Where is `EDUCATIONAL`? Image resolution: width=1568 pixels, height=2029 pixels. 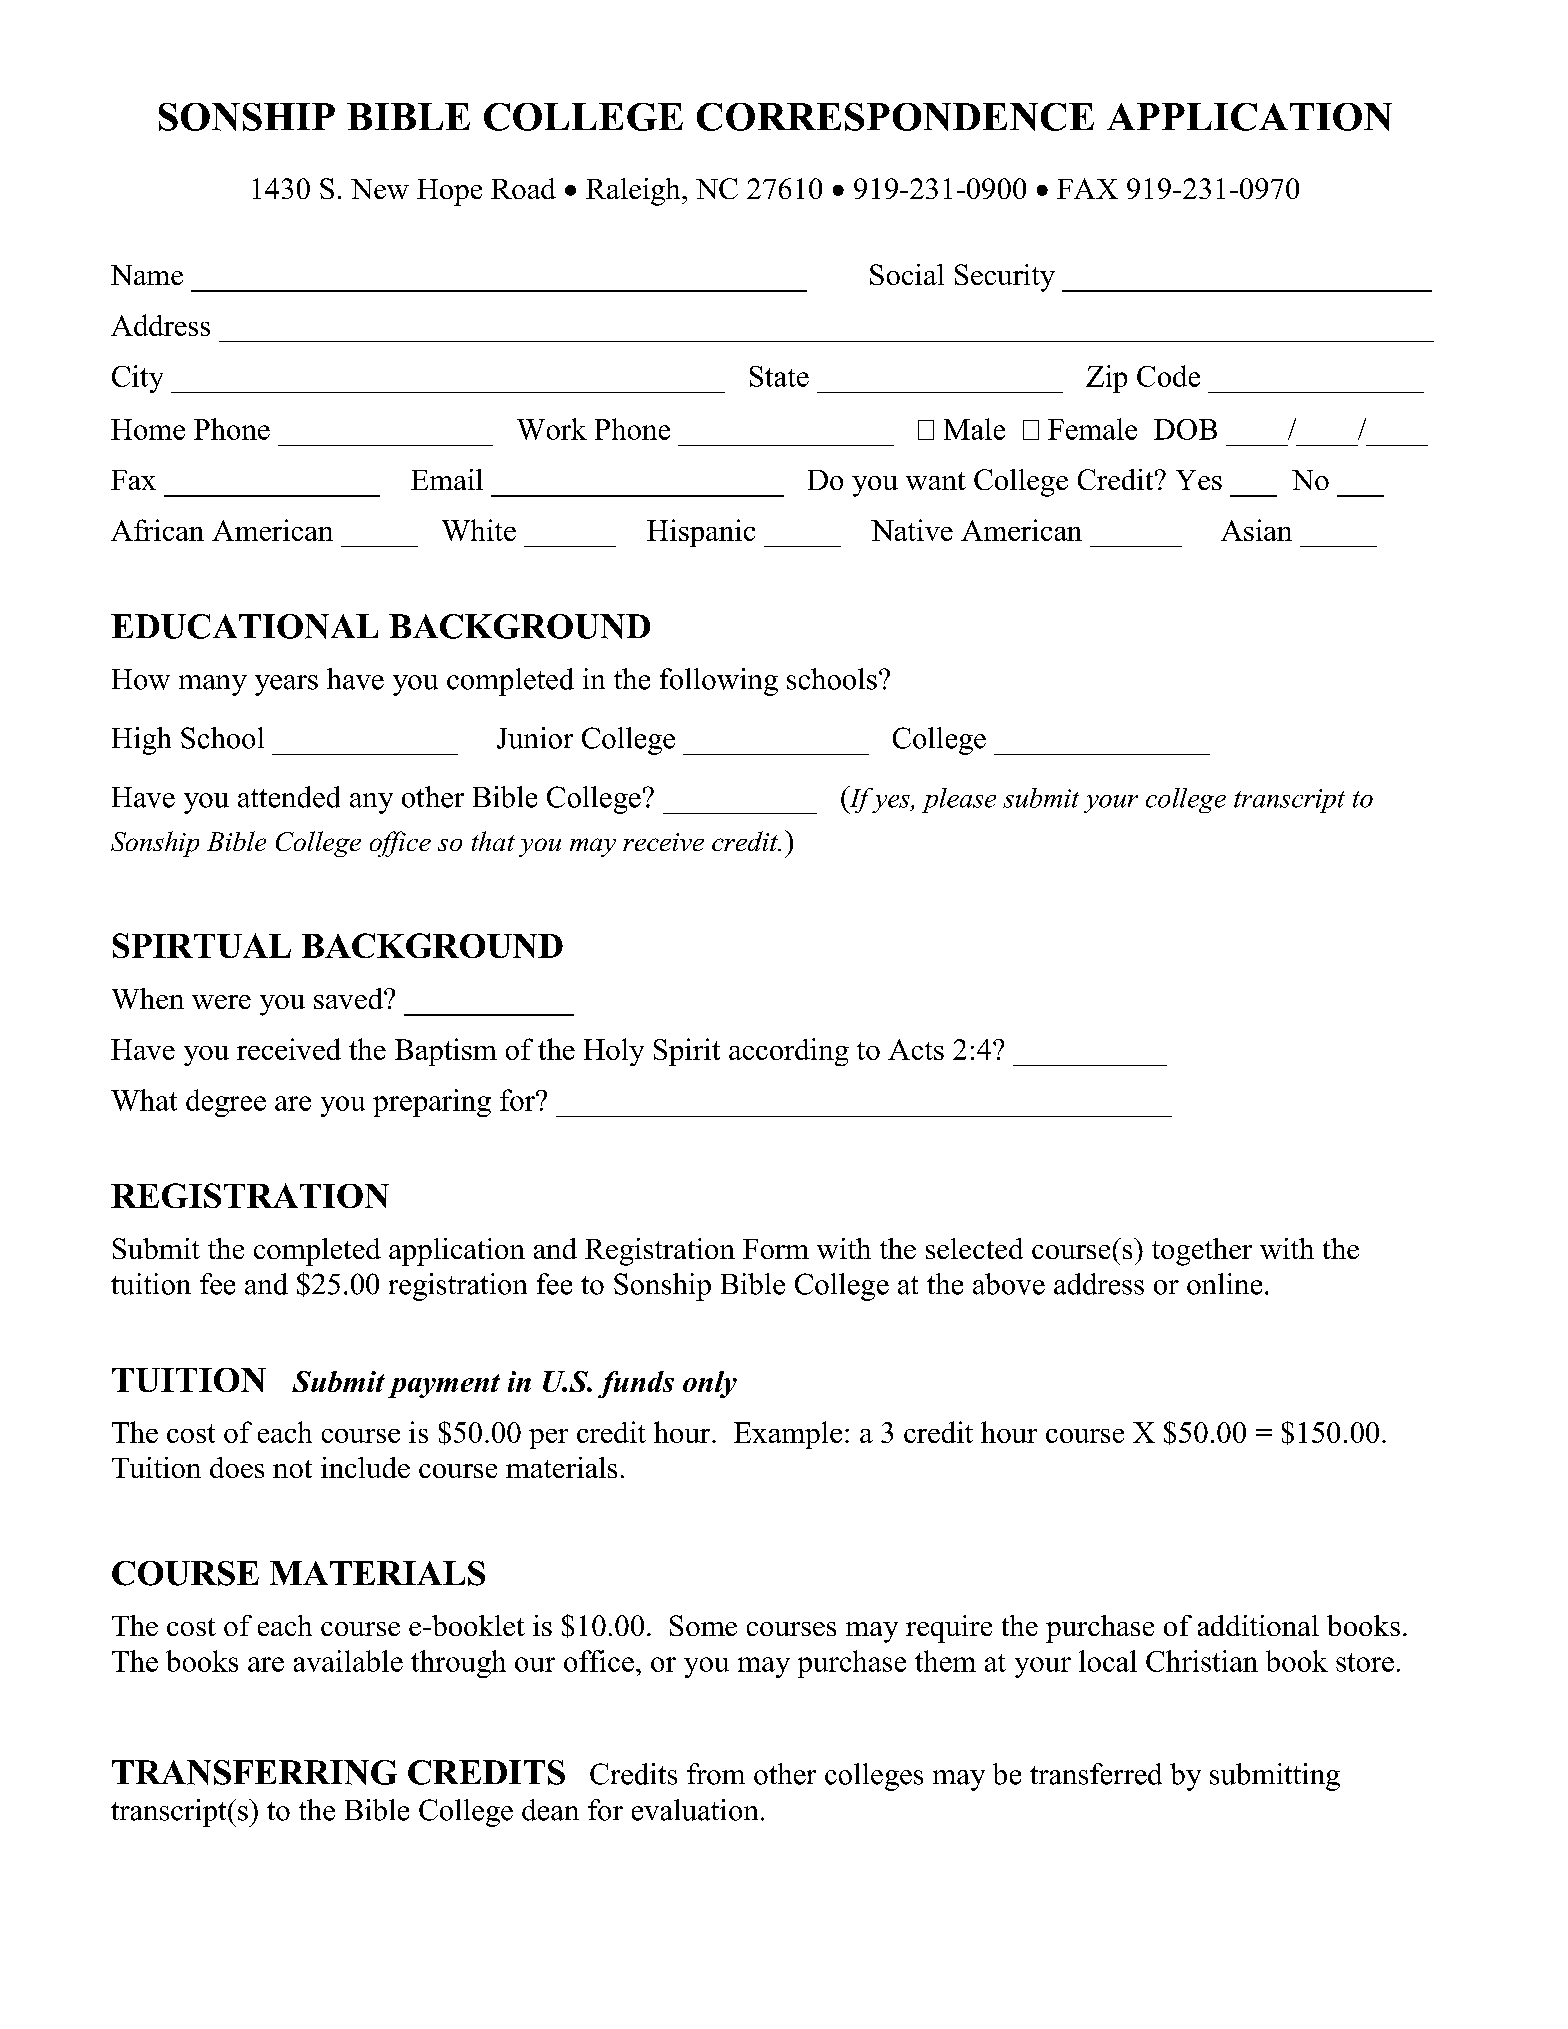 EDUCATIONAL is located at coordinates (244, 626).
